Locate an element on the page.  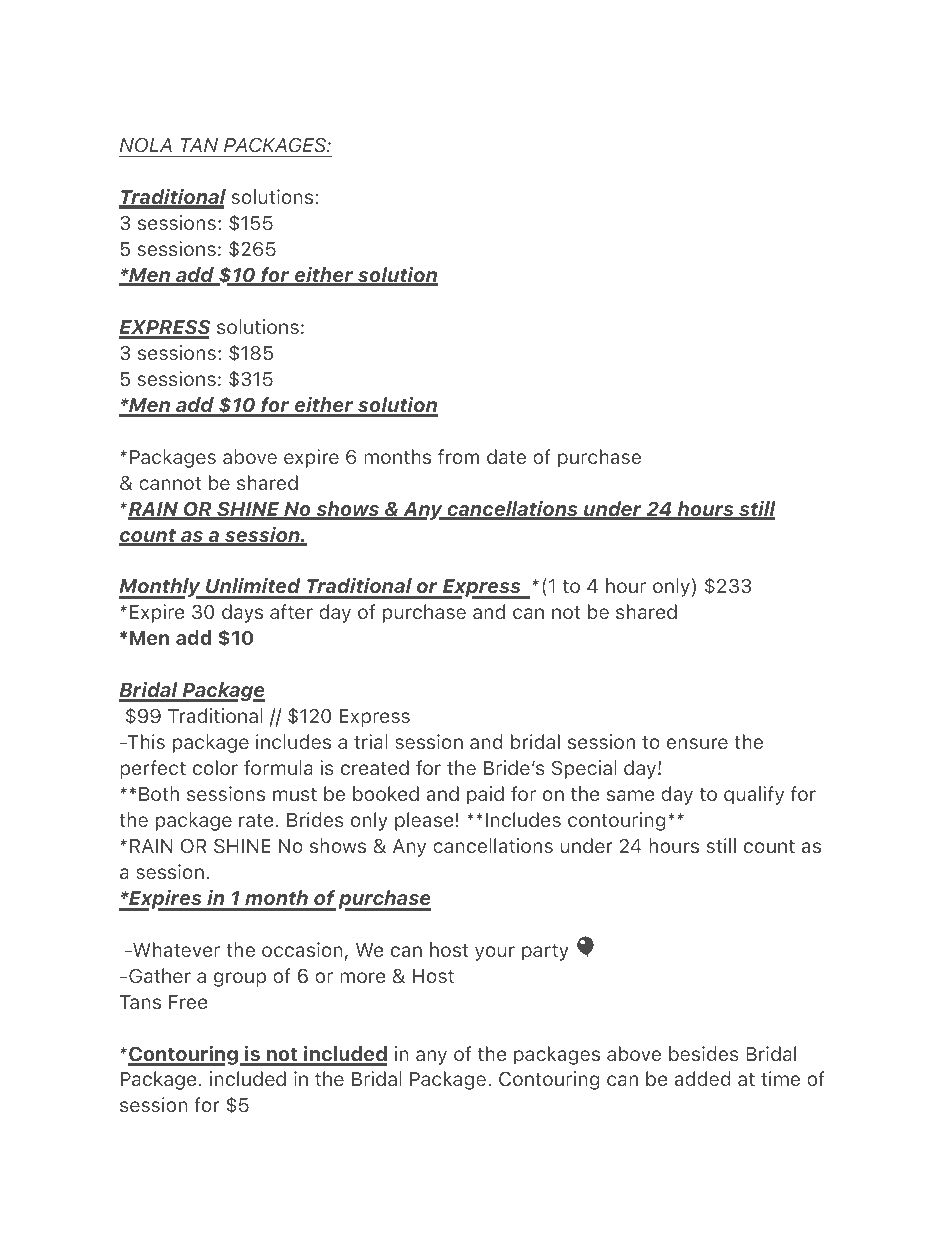
NOLA is located at coordinates (146, 145).
